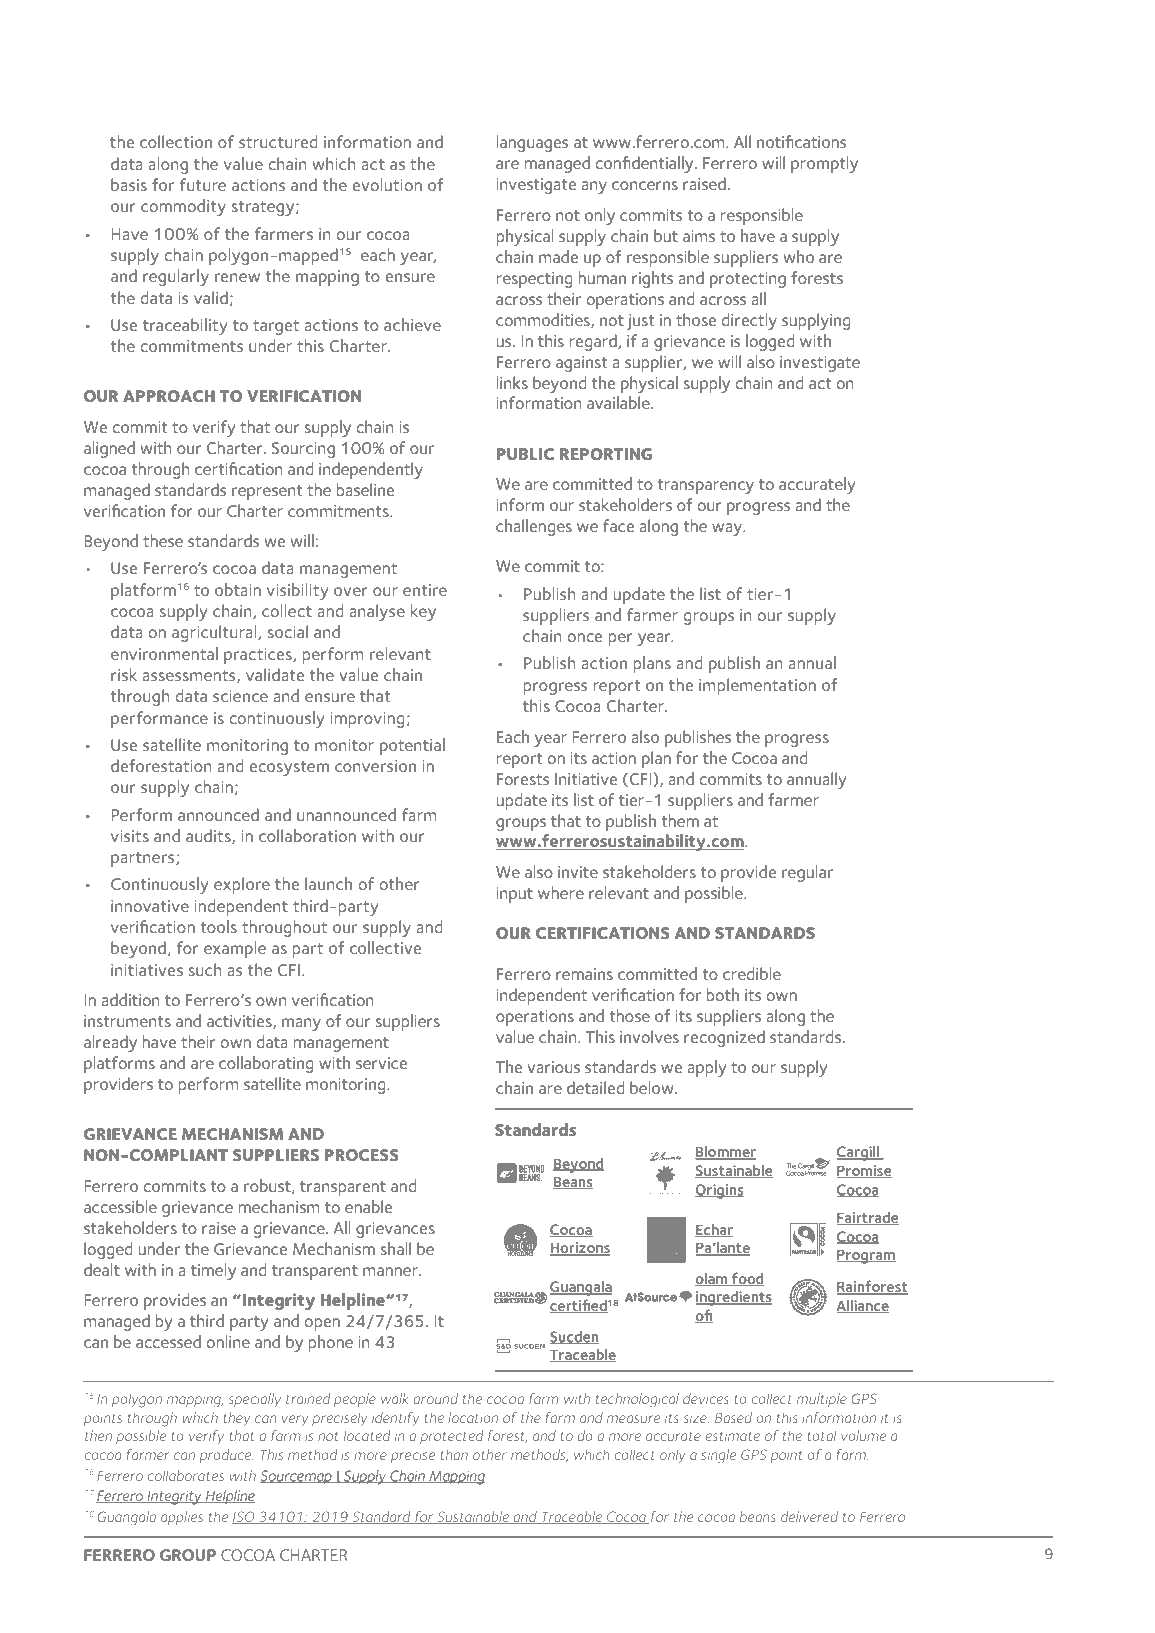 Image resolution: width=1155 pixels, height=1633 pixels. What do you see at coordinates (185, 1475) in the page?
I see `collaborates` at bounding box center [185, 1475].
